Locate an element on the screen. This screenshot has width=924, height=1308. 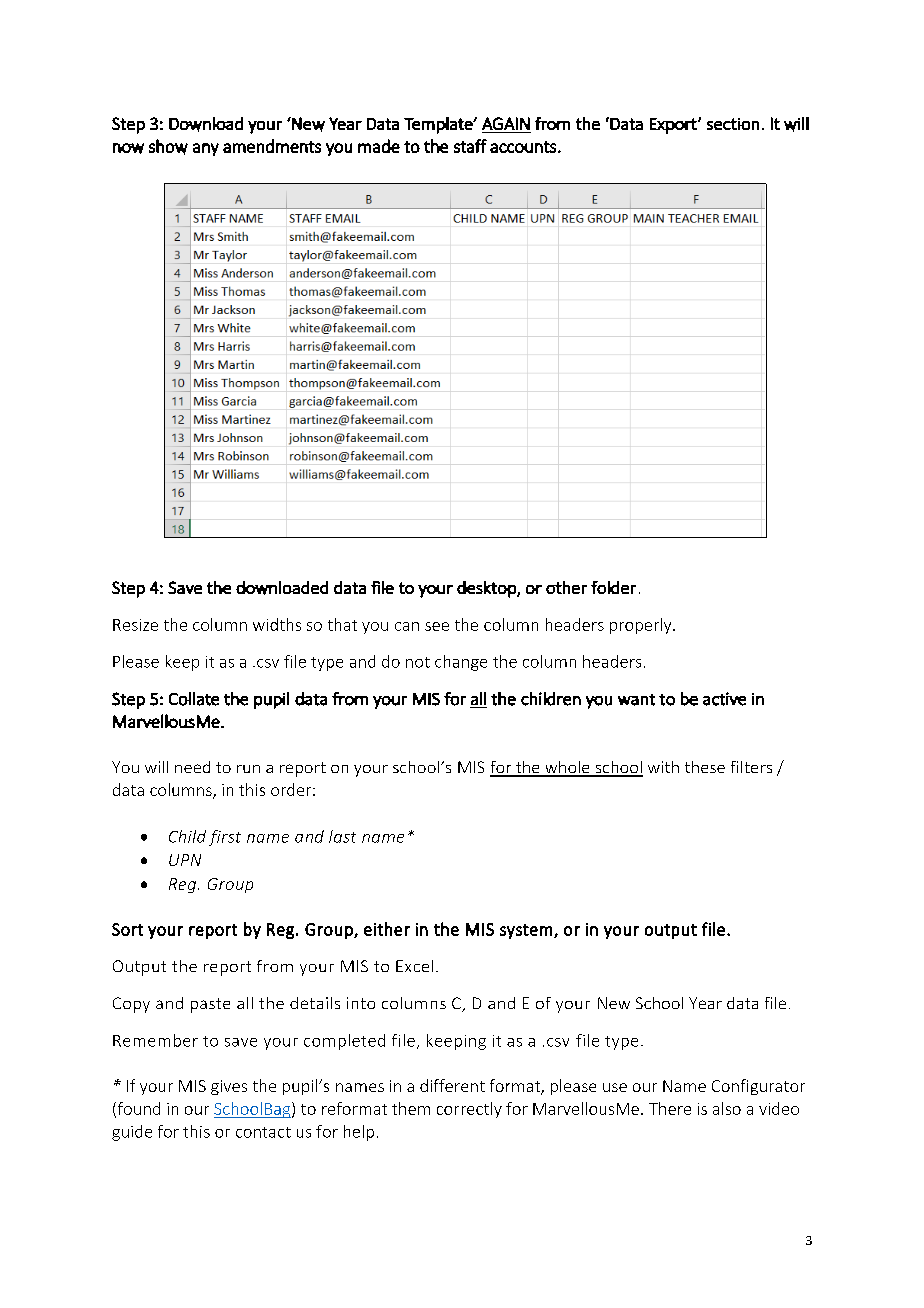
folder is located at coordinates (613, 587).
